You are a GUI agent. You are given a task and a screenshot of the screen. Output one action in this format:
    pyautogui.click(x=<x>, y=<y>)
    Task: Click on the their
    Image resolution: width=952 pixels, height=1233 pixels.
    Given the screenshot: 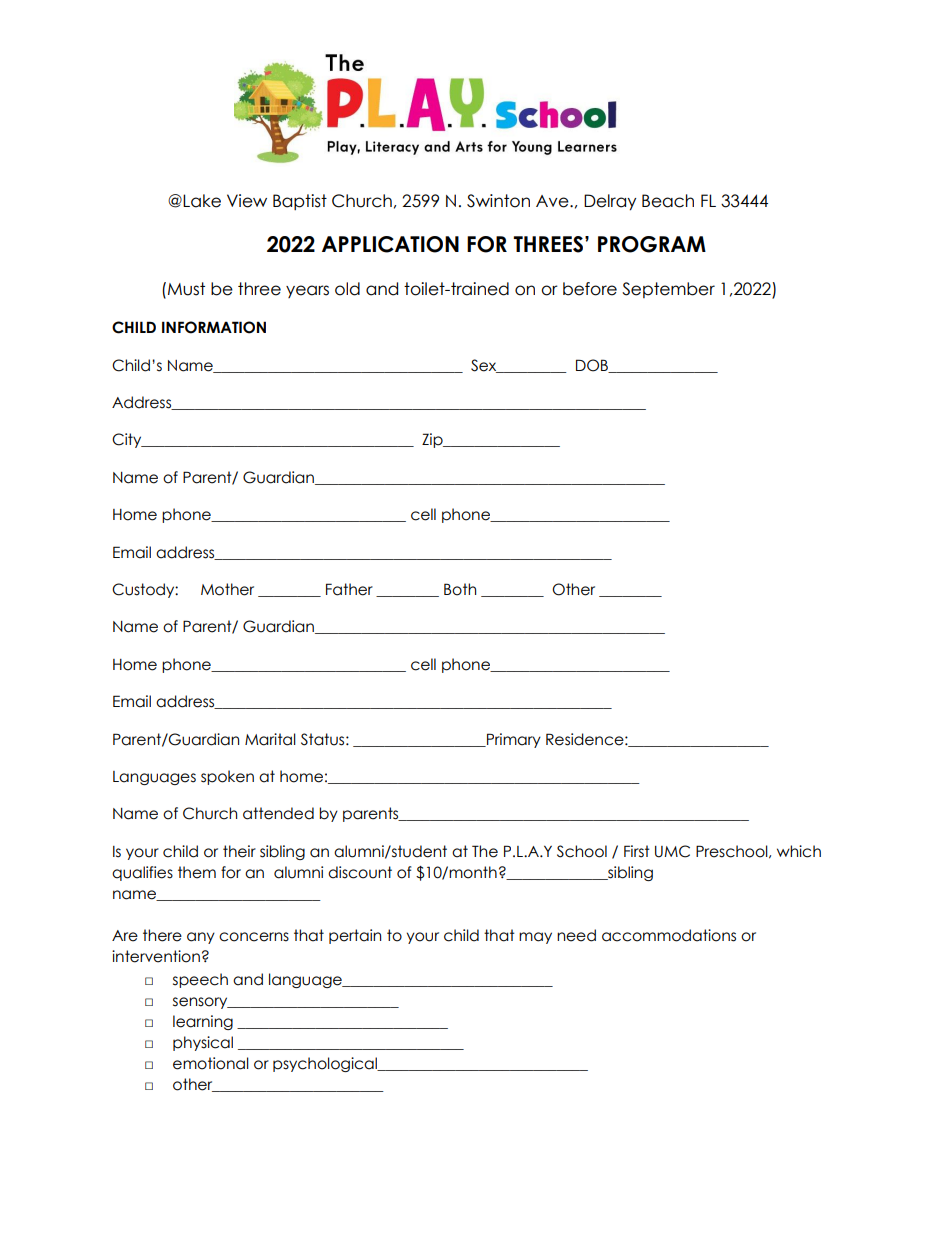 What is the action you would take?
    pyautogui.click(x=239, y=851)
